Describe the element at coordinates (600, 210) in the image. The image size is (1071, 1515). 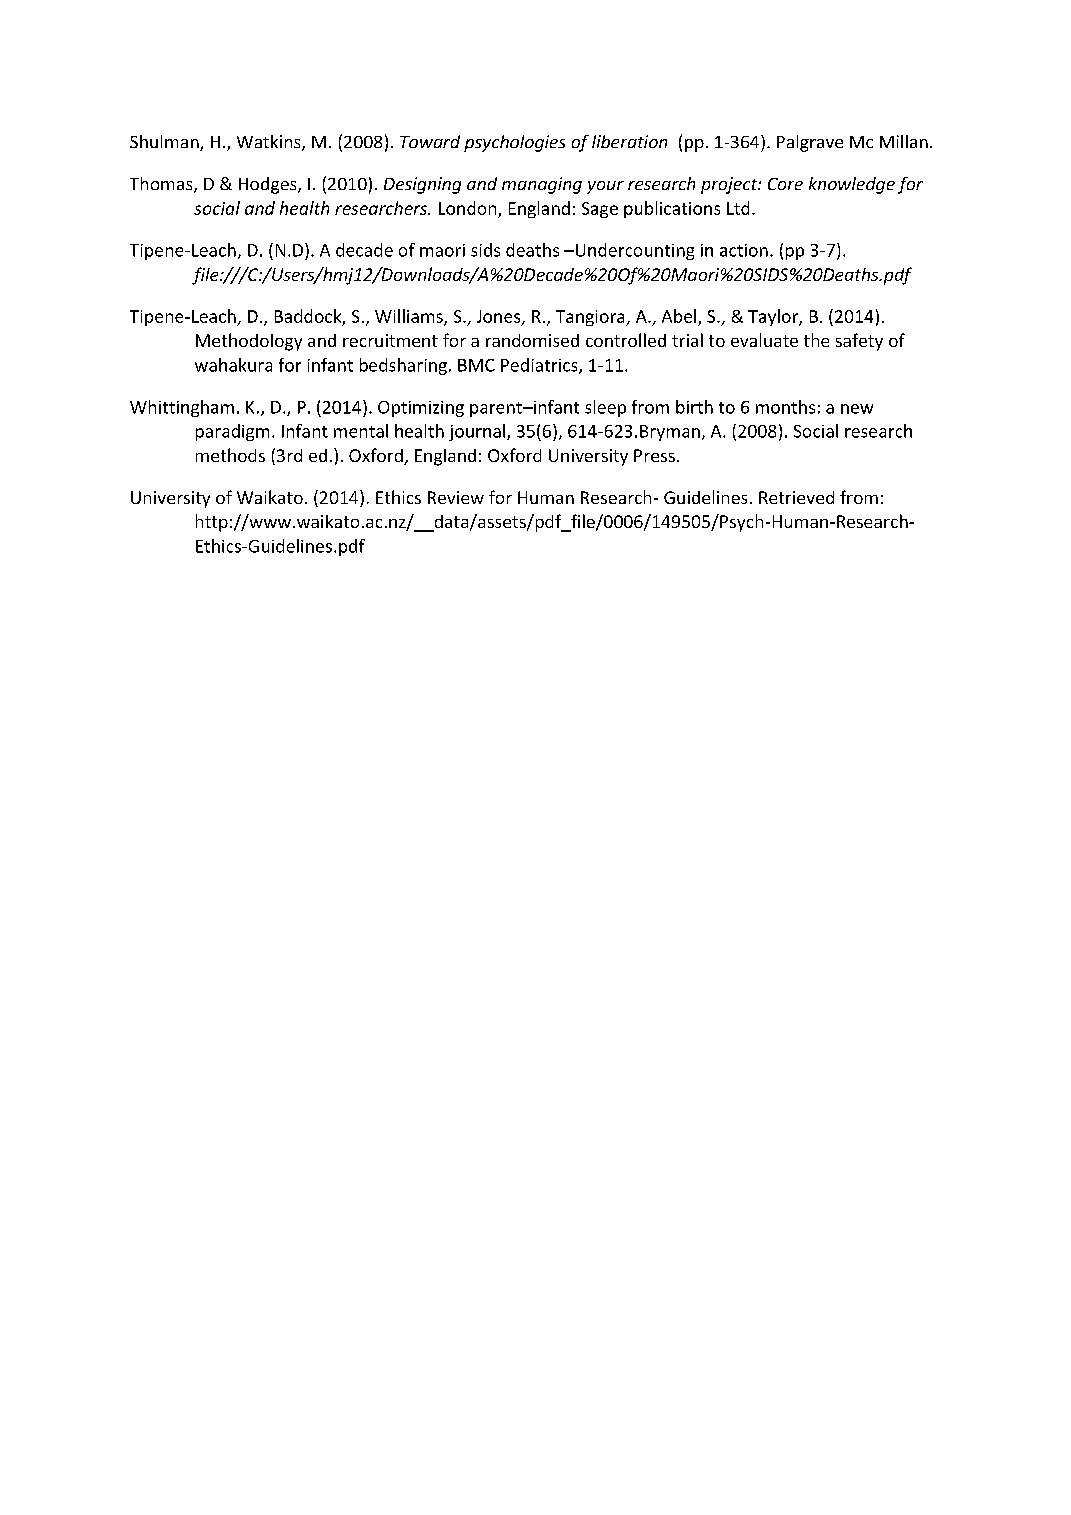
I see `Sage` at that location.
